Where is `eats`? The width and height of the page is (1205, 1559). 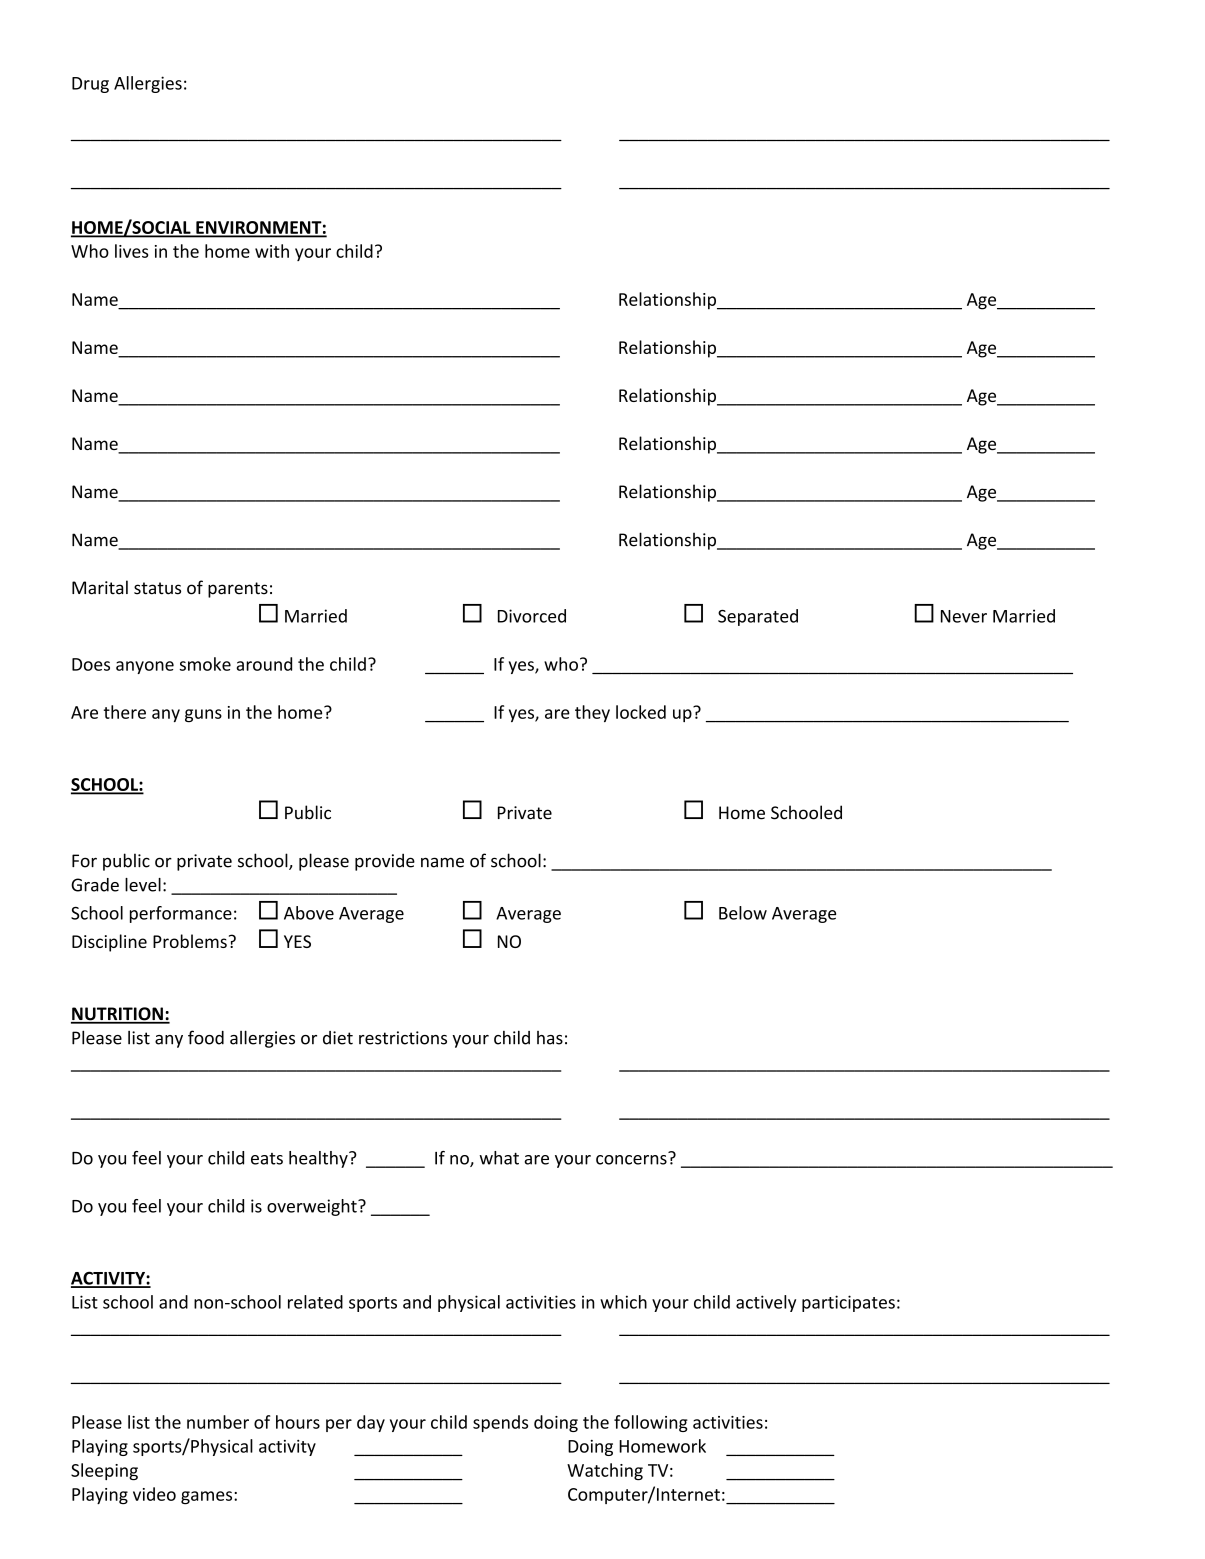
eats is located at coordinates (267, 1159).
